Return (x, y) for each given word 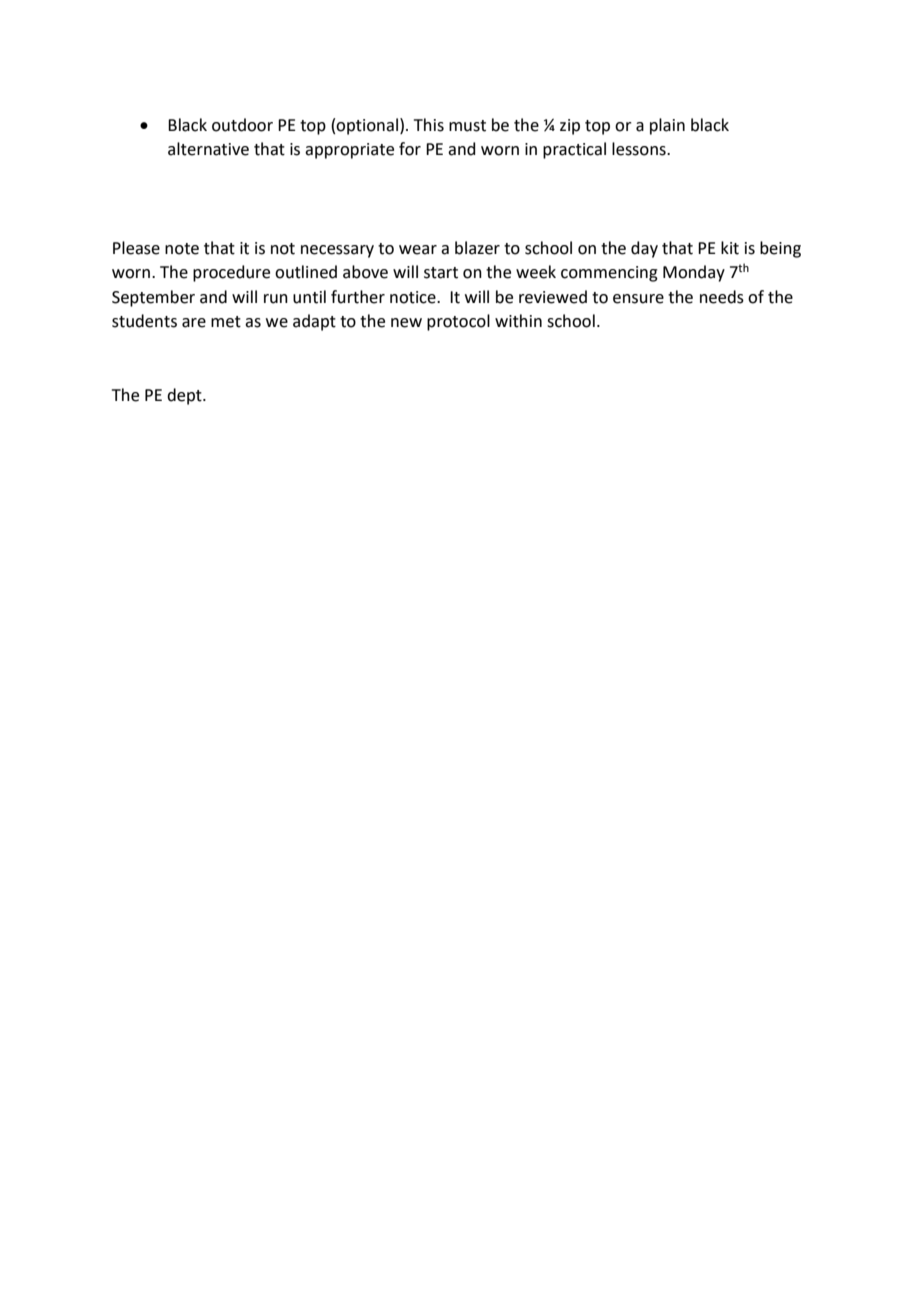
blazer (477, 248)
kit (730, 248)
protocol (458, 322)
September (153, 298)
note (182, 249)
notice (414, 297)
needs (722, 297)
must (467, 126)
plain (667, 126)
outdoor (242, 125)
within (518, 321)
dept (185, 396)
